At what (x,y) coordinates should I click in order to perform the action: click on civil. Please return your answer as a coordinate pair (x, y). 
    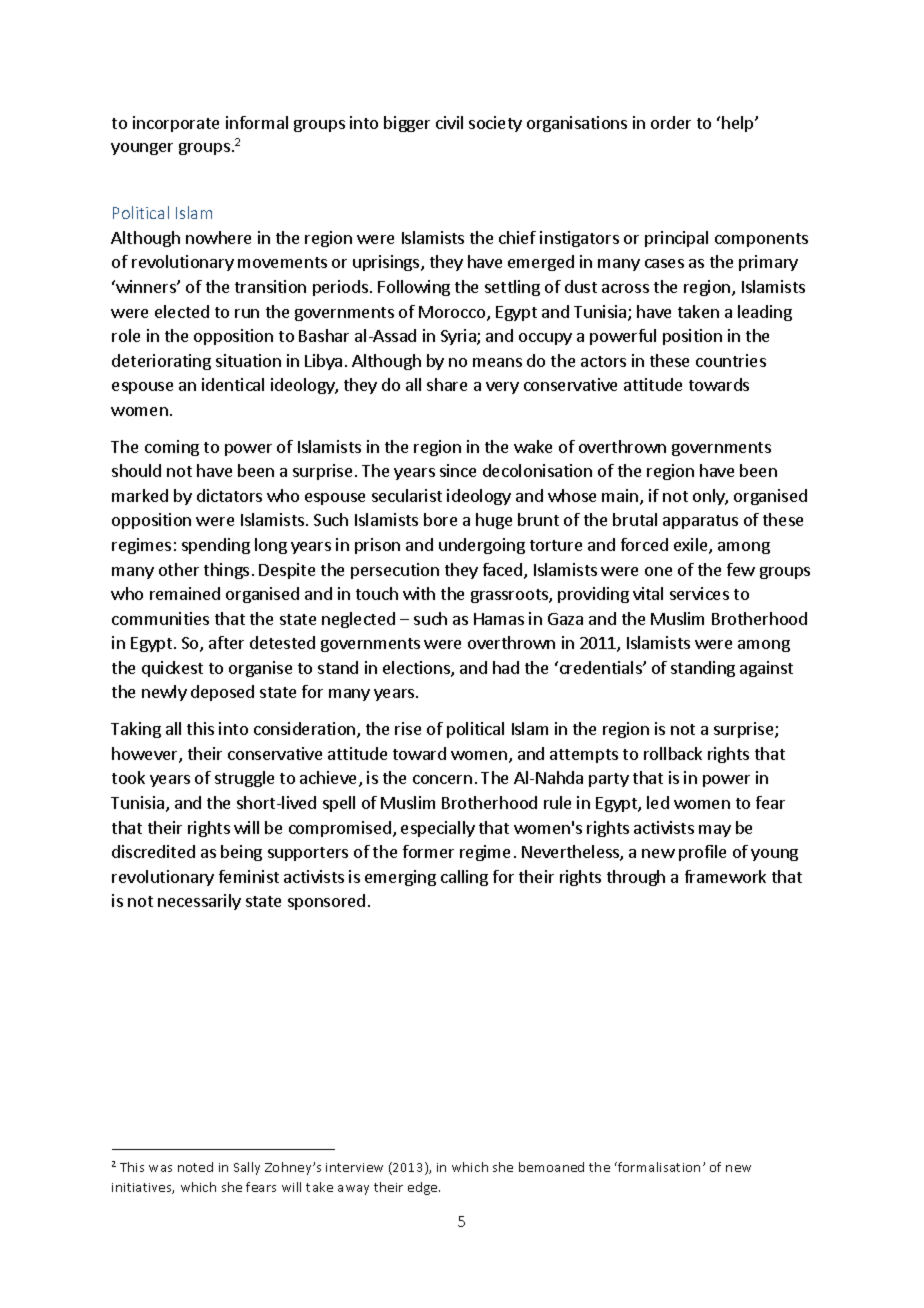
    Looking at the image, I should click on (449, 122).
